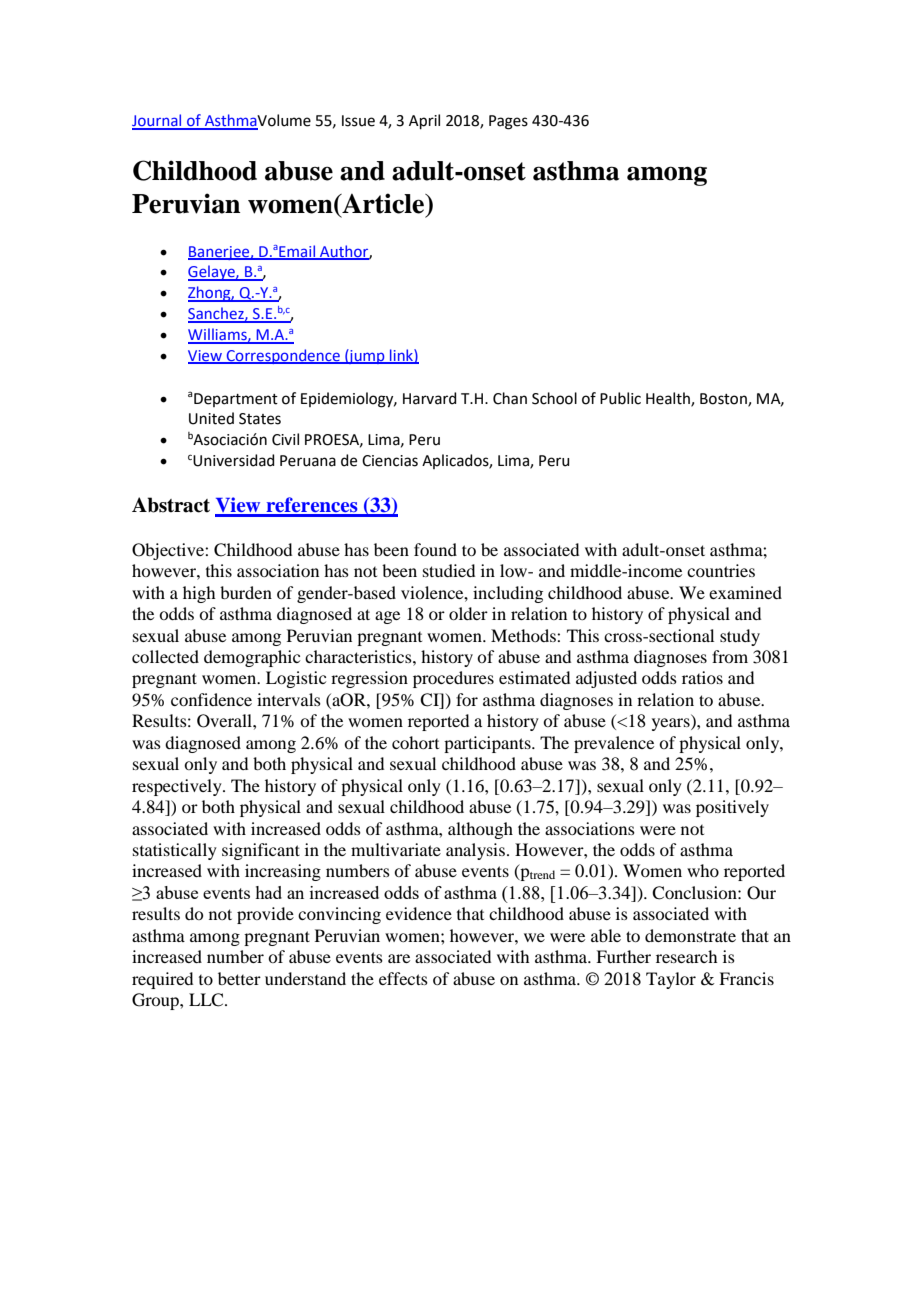 The image size is (924, 1308). I want to click on Pages, so click(508, 122).
